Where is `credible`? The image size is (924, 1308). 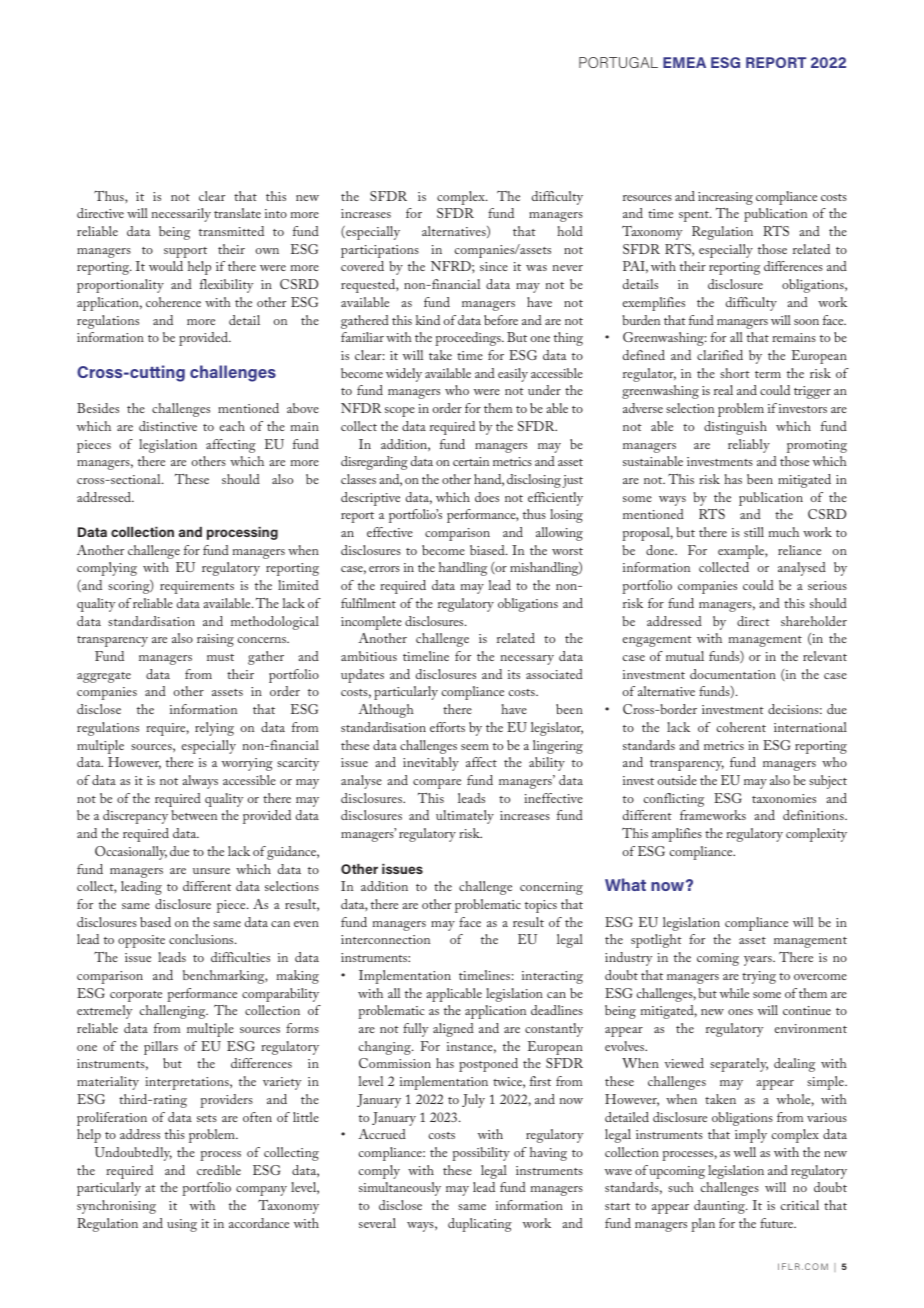 credible is located at coordinates (219, 1170).
